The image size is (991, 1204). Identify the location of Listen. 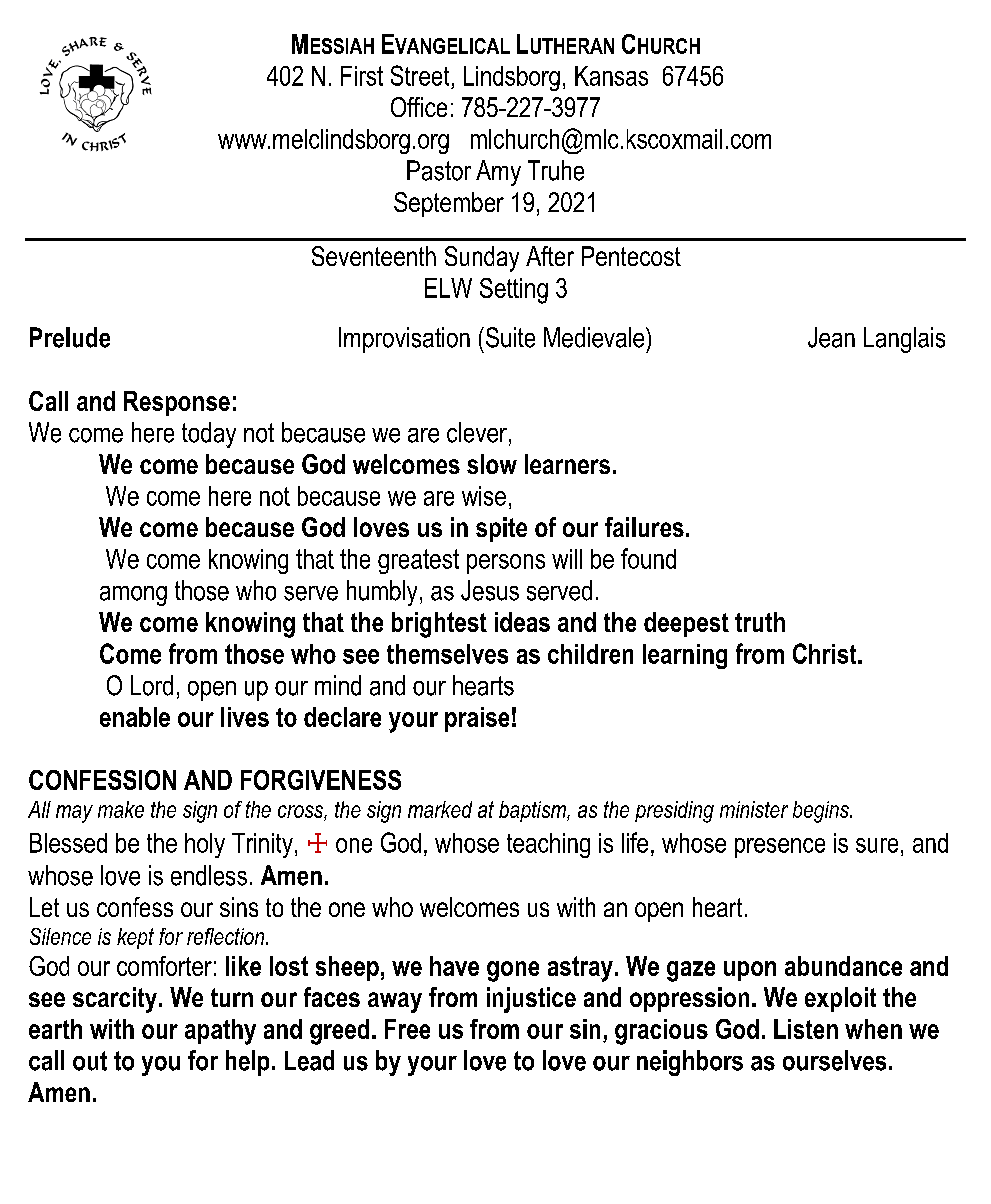
(806, 1029).
